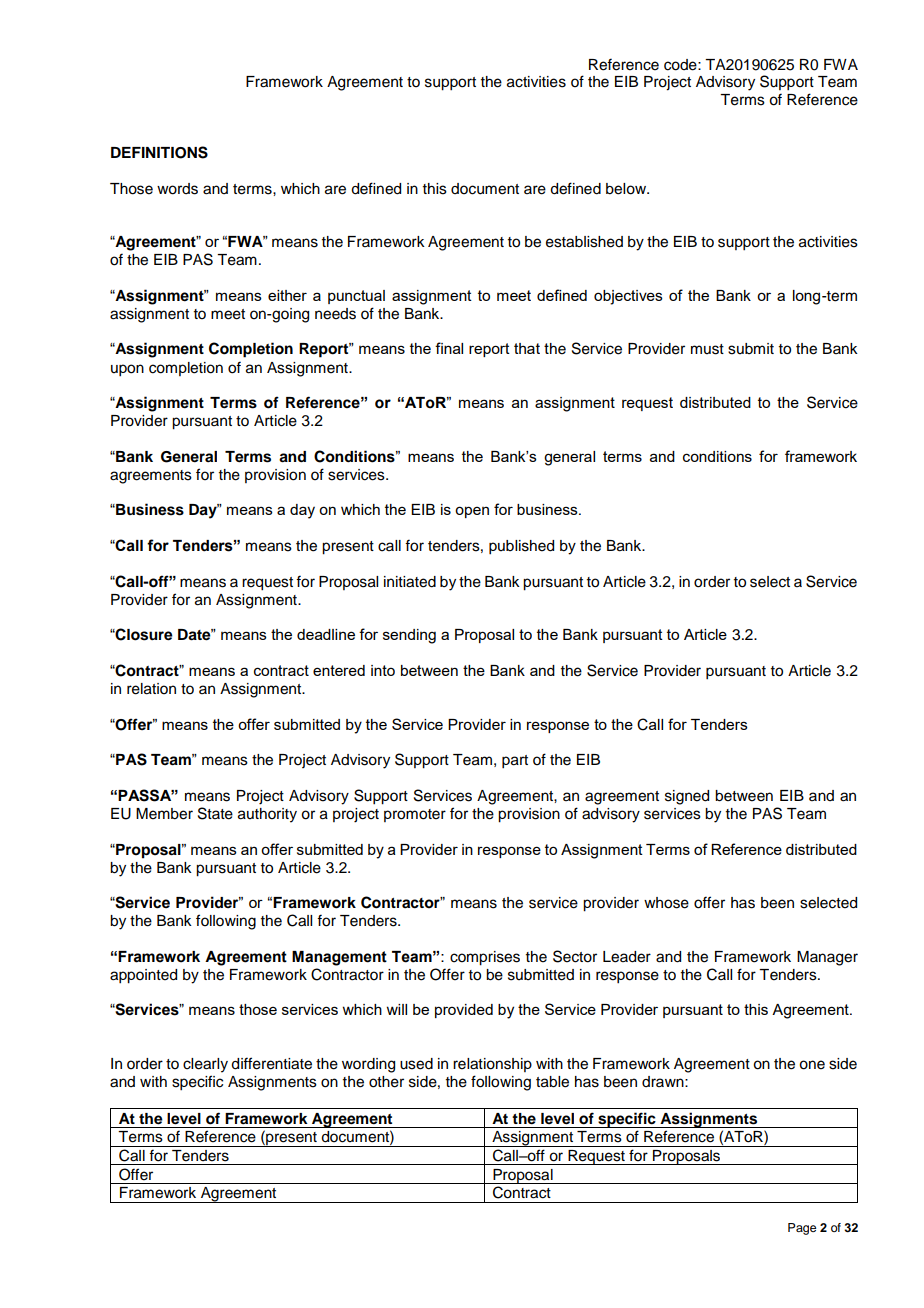 The width and height of the screenshot is (924, 1308). What do you see at coordinates (472, 512) in the screenshot?
I see `open` at bounding box center [472, 512].
